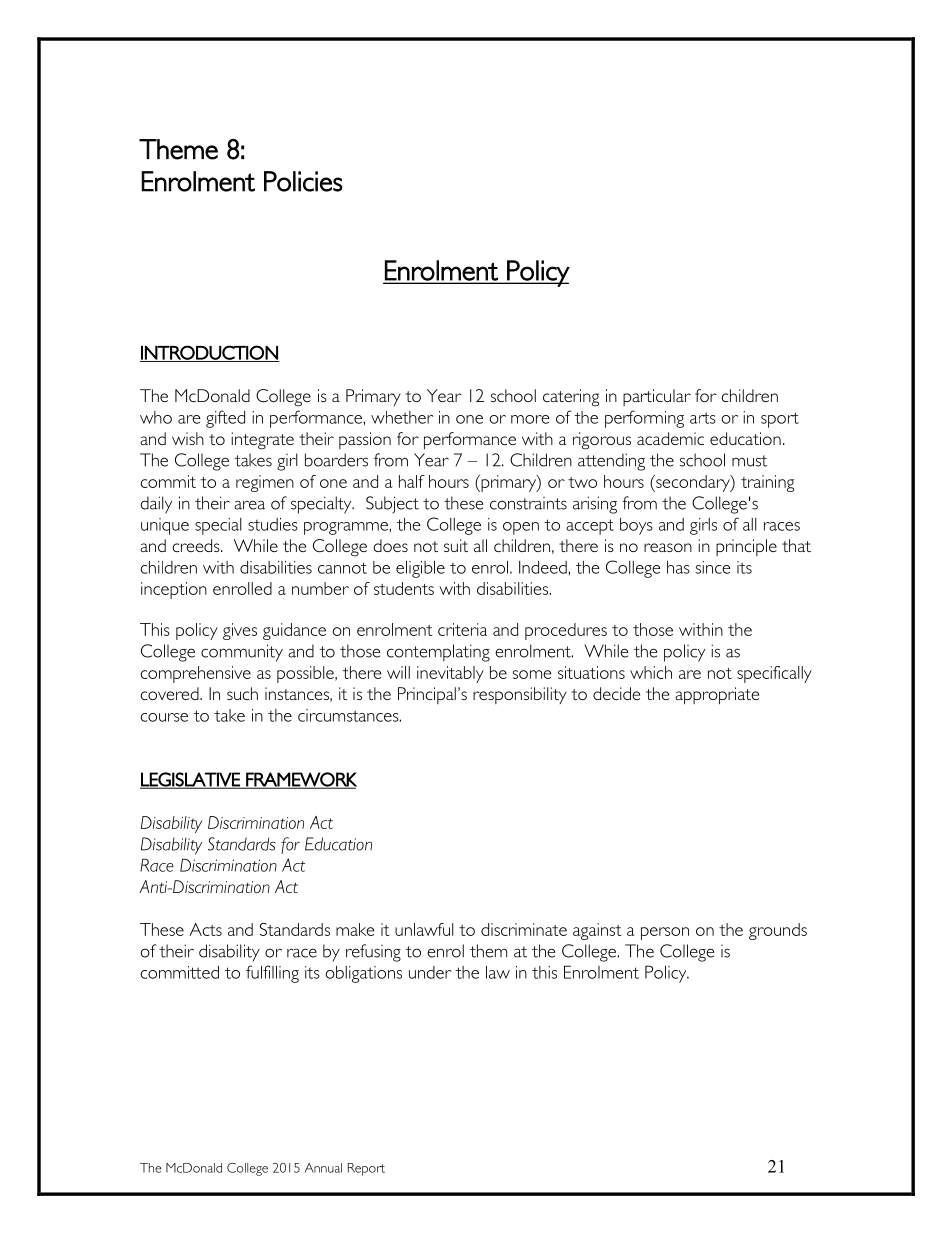 The width and height of the screenshot is (952, 1233). What do you see at coordinates (456, 545) in the screenshot?
I see `suit` at bounding box center [456, 545].
